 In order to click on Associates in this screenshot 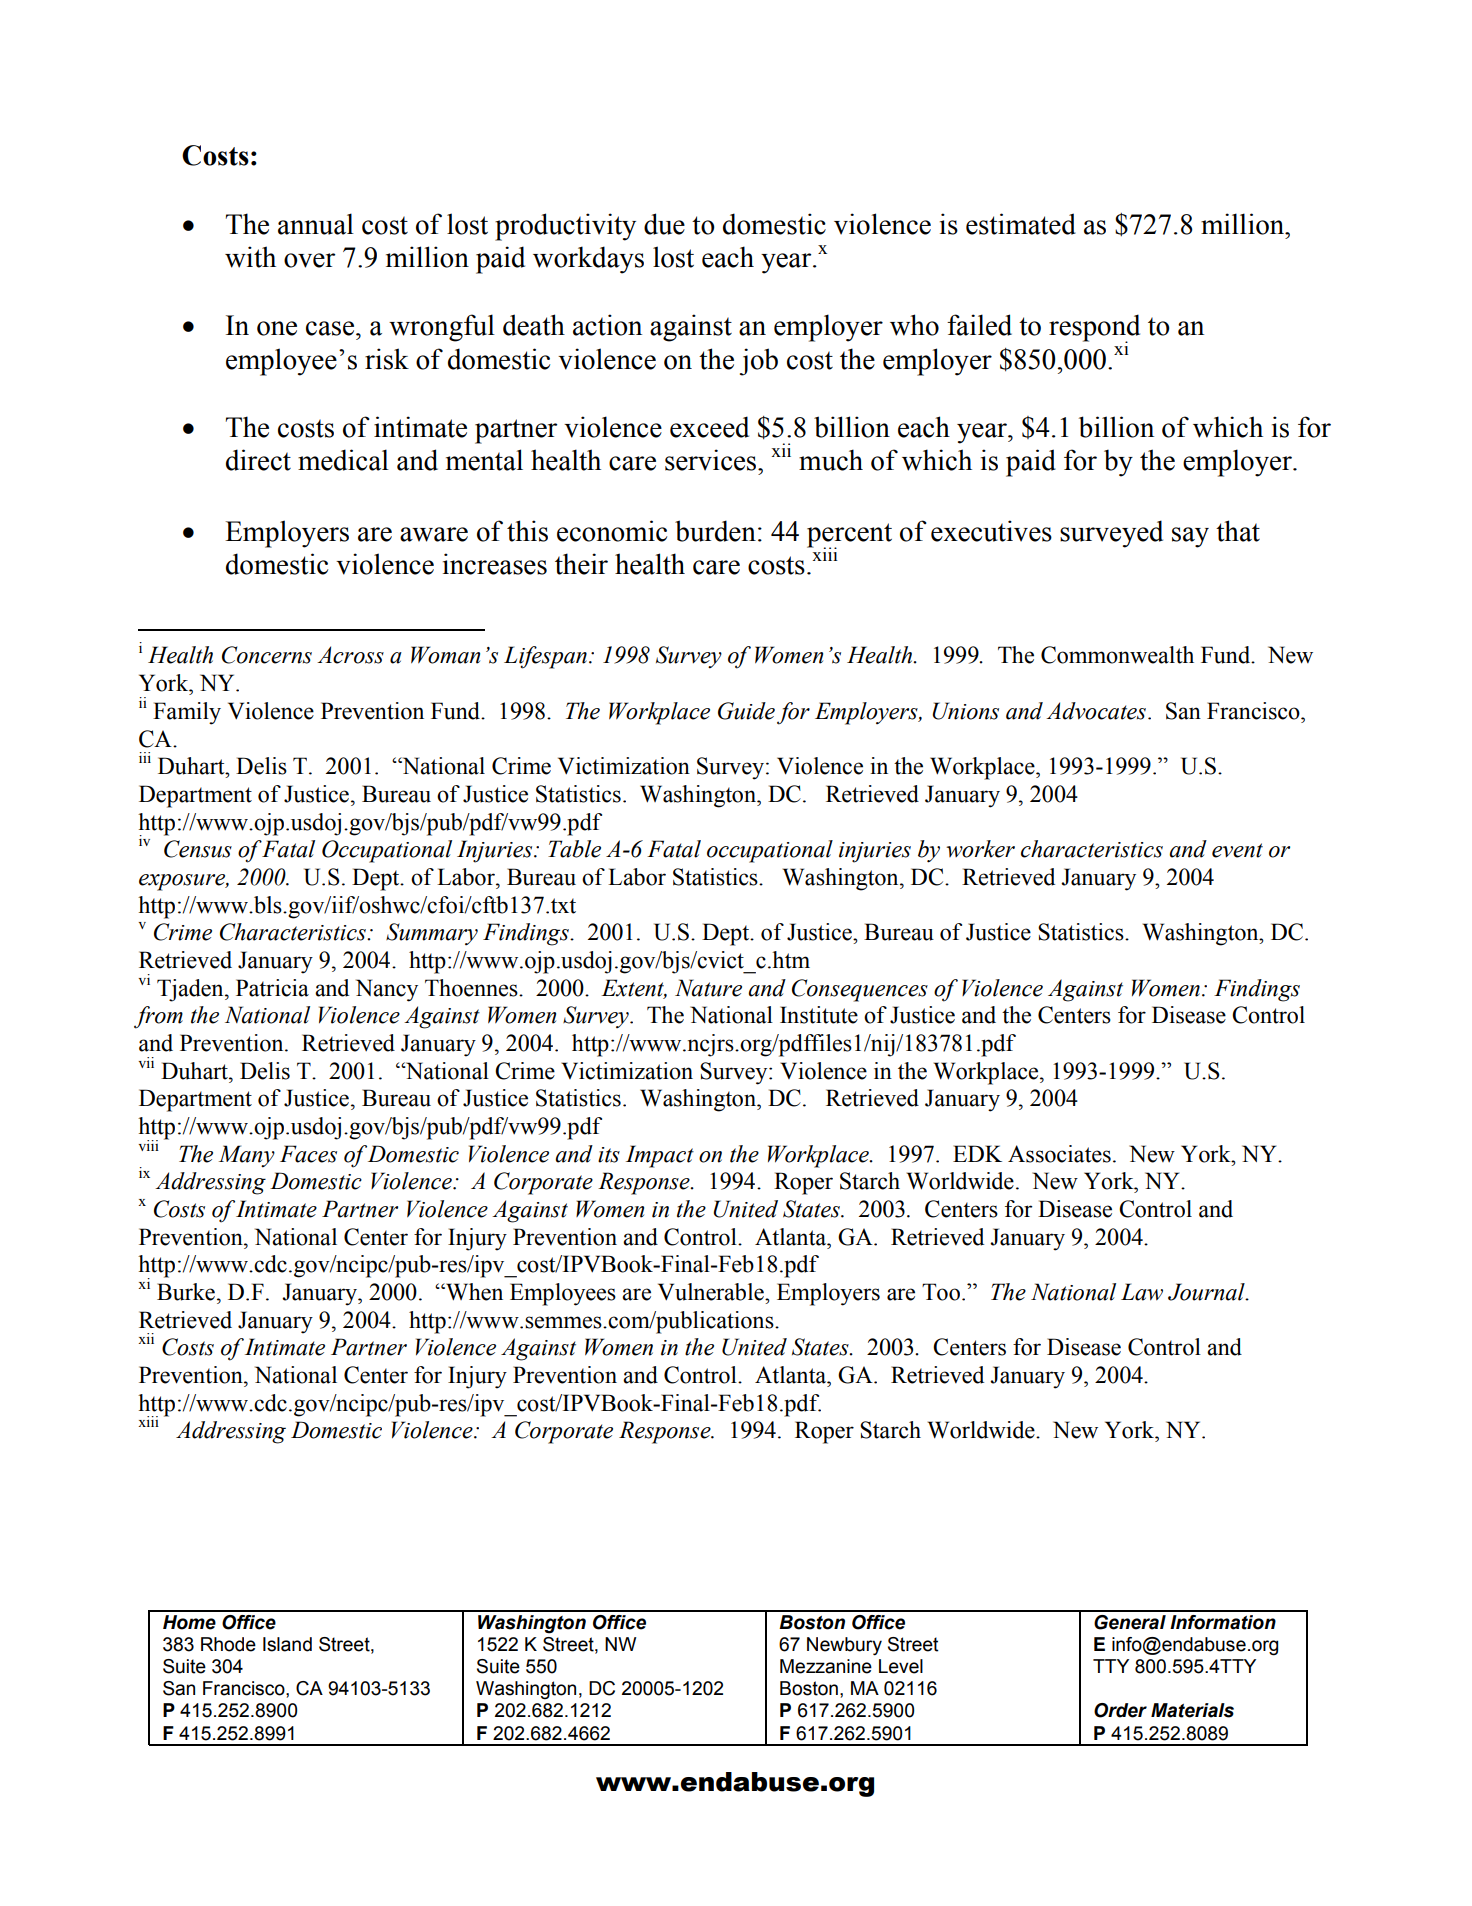, I will do `click(1059, 1154)`.
